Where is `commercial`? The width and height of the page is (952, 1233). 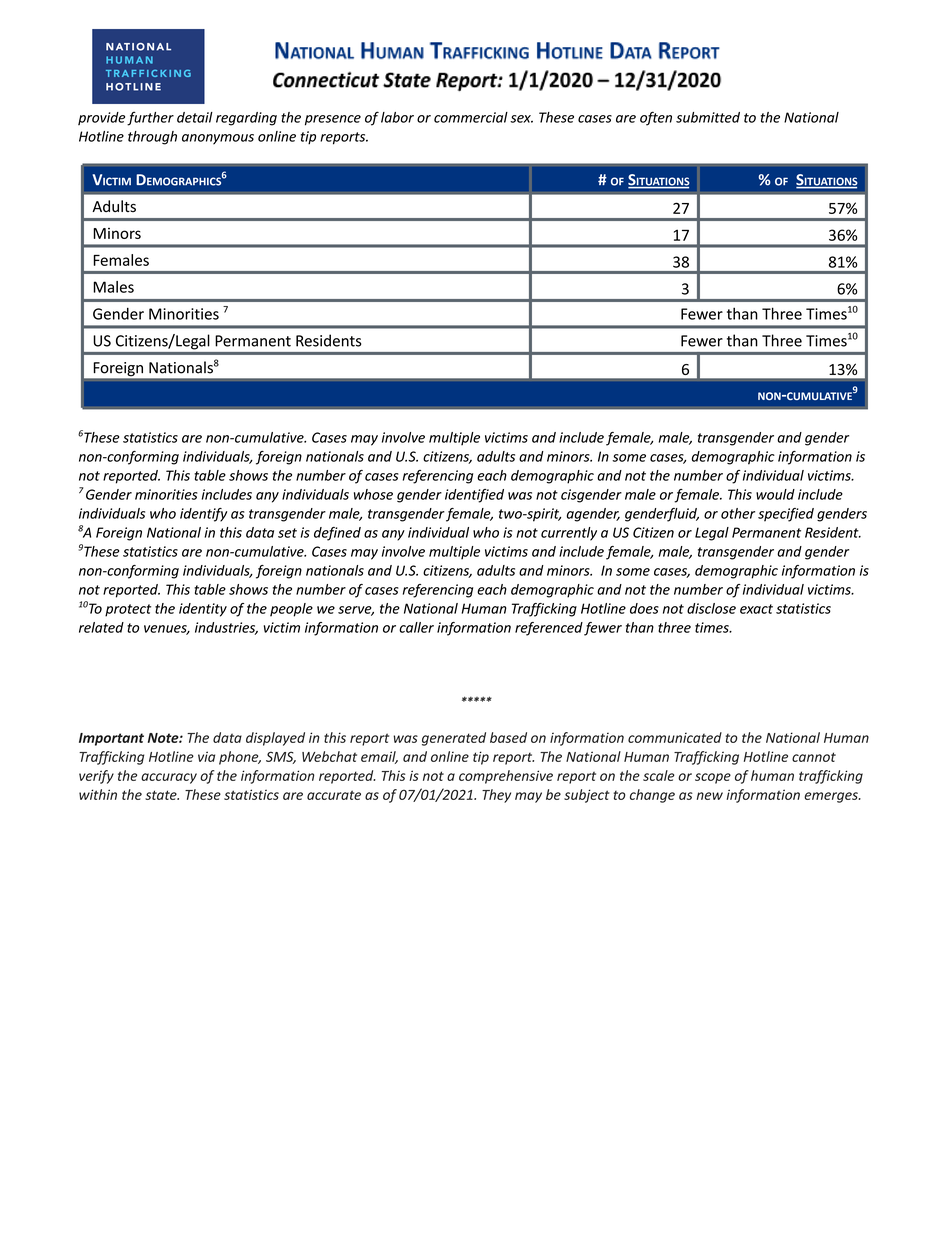
commercial is located at coordinates (471, 117).
